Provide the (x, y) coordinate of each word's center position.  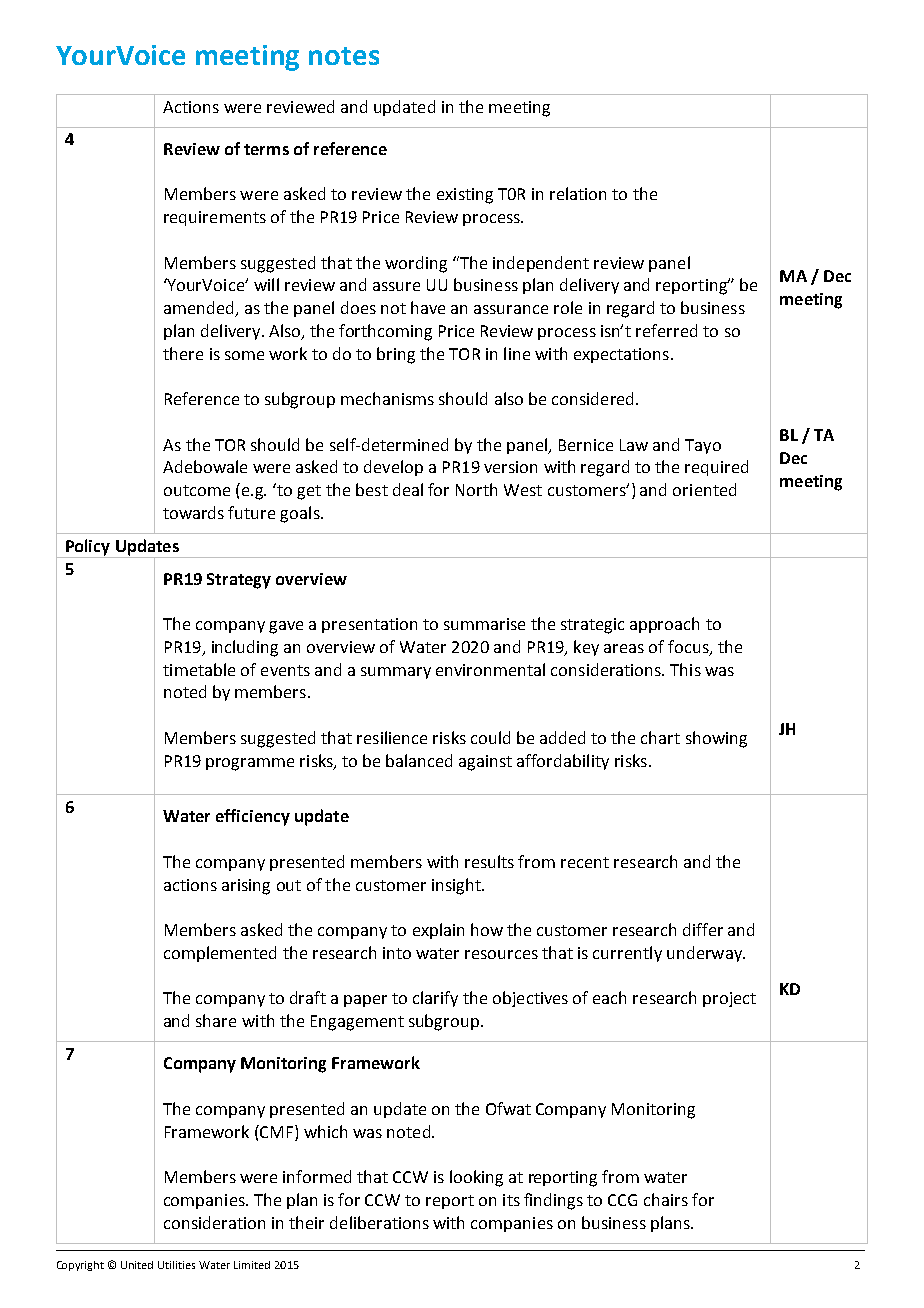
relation (578, 193)
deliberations (379, 1222)
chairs (666, 1199)
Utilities (176, 1265)
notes (344, 56)
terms (266, 149)
